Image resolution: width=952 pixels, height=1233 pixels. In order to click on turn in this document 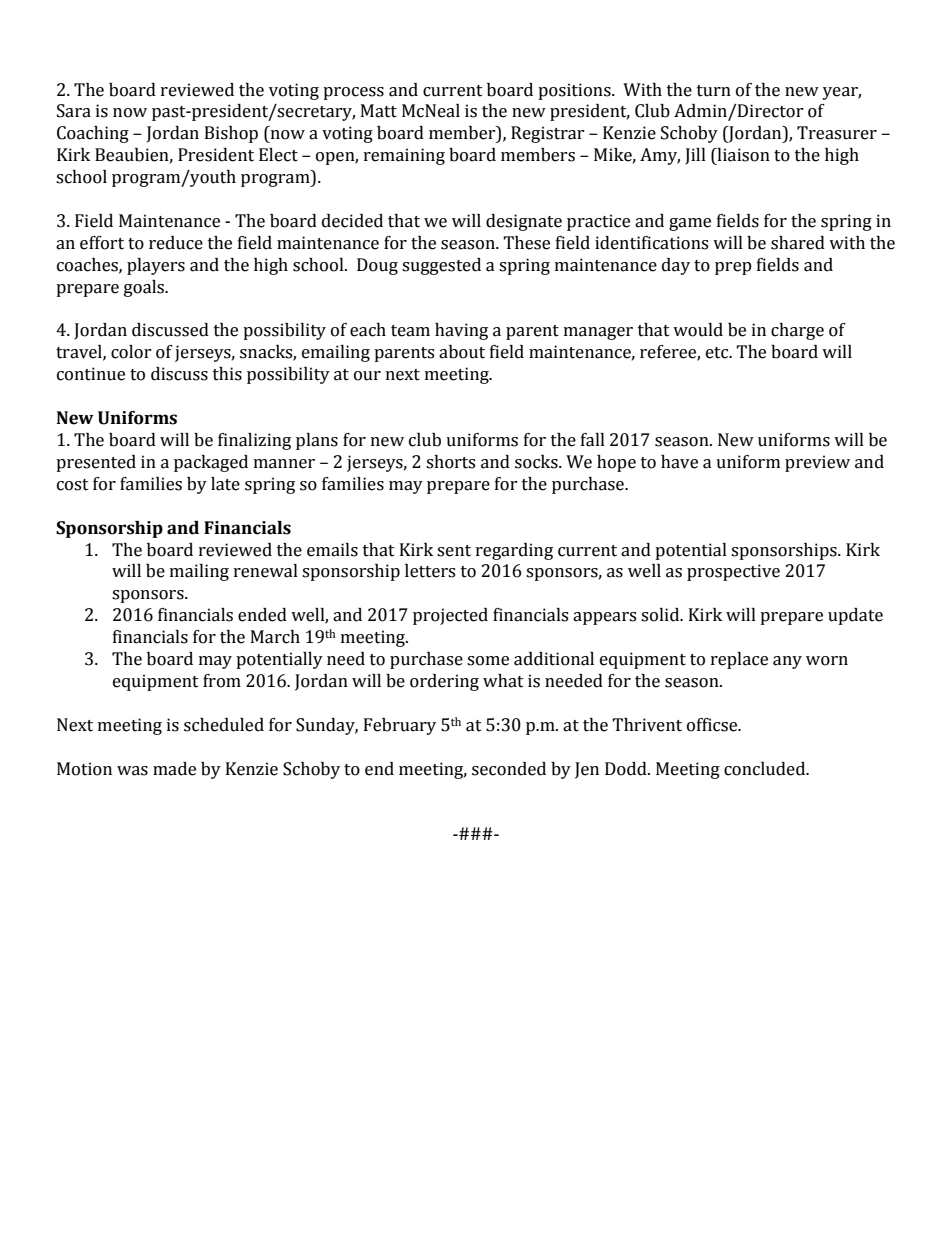, I will do `click(714, 91)`.
